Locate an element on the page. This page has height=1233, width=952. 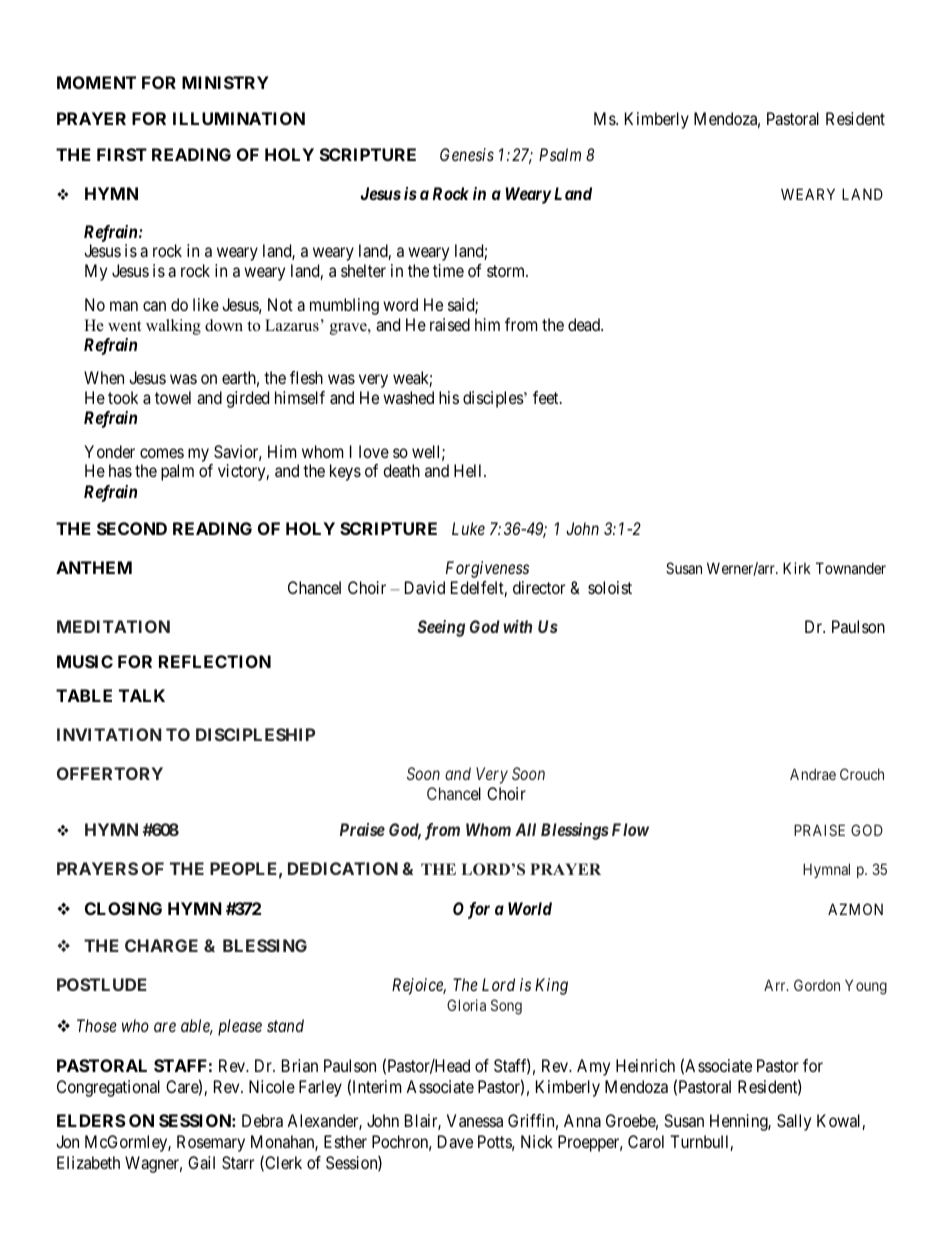
Vanessa is located at coordinates (475, 1120).
